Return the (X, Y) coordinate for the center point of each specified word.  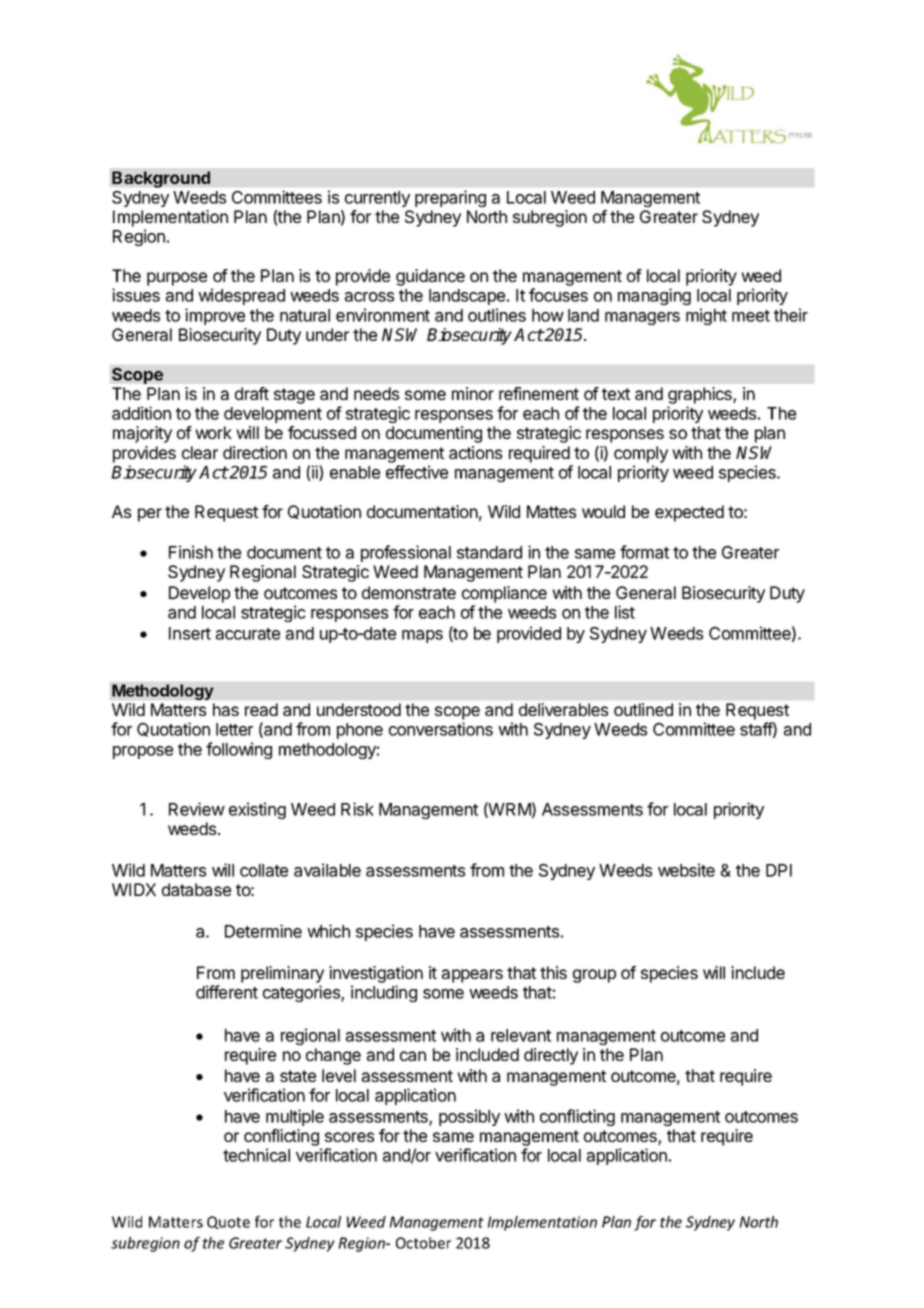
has (226, 709)
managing (654, 296)
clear (200, 452)
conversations (441, 729)
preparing (450, 198)
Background (161, 179)
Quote (228, 1222)
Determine (263, 931)
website (686, 870)
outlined (643, 709)
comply (641, 454)
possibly (469, 1117)
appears (472, 976)
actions (475, 452)
